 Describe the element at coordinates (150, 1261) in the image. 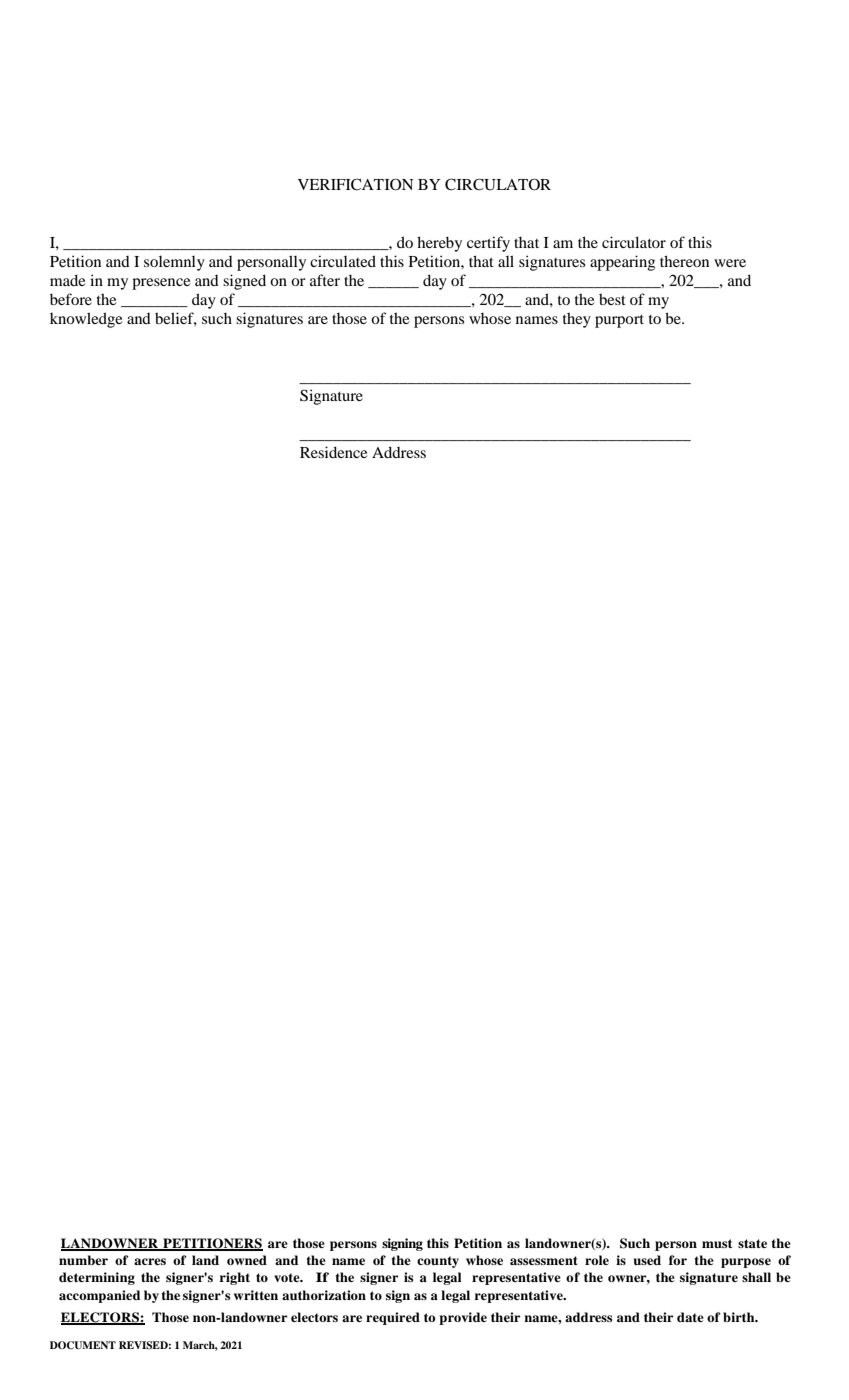

I see `acres` at that location.
